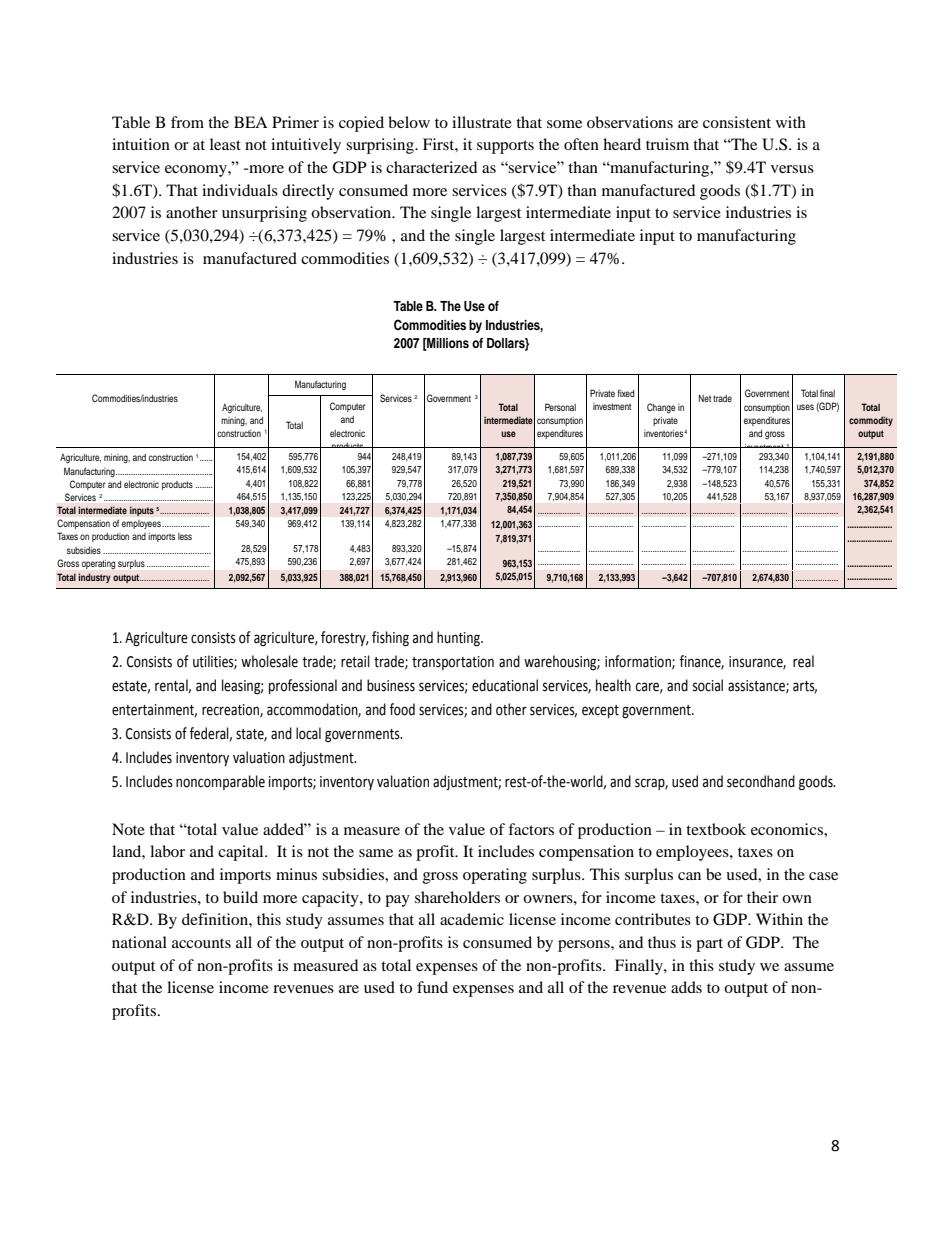 The image size is (952, 1233). Describe the element at coordinates (805, 407) in the page. I see `uses` at that location.
